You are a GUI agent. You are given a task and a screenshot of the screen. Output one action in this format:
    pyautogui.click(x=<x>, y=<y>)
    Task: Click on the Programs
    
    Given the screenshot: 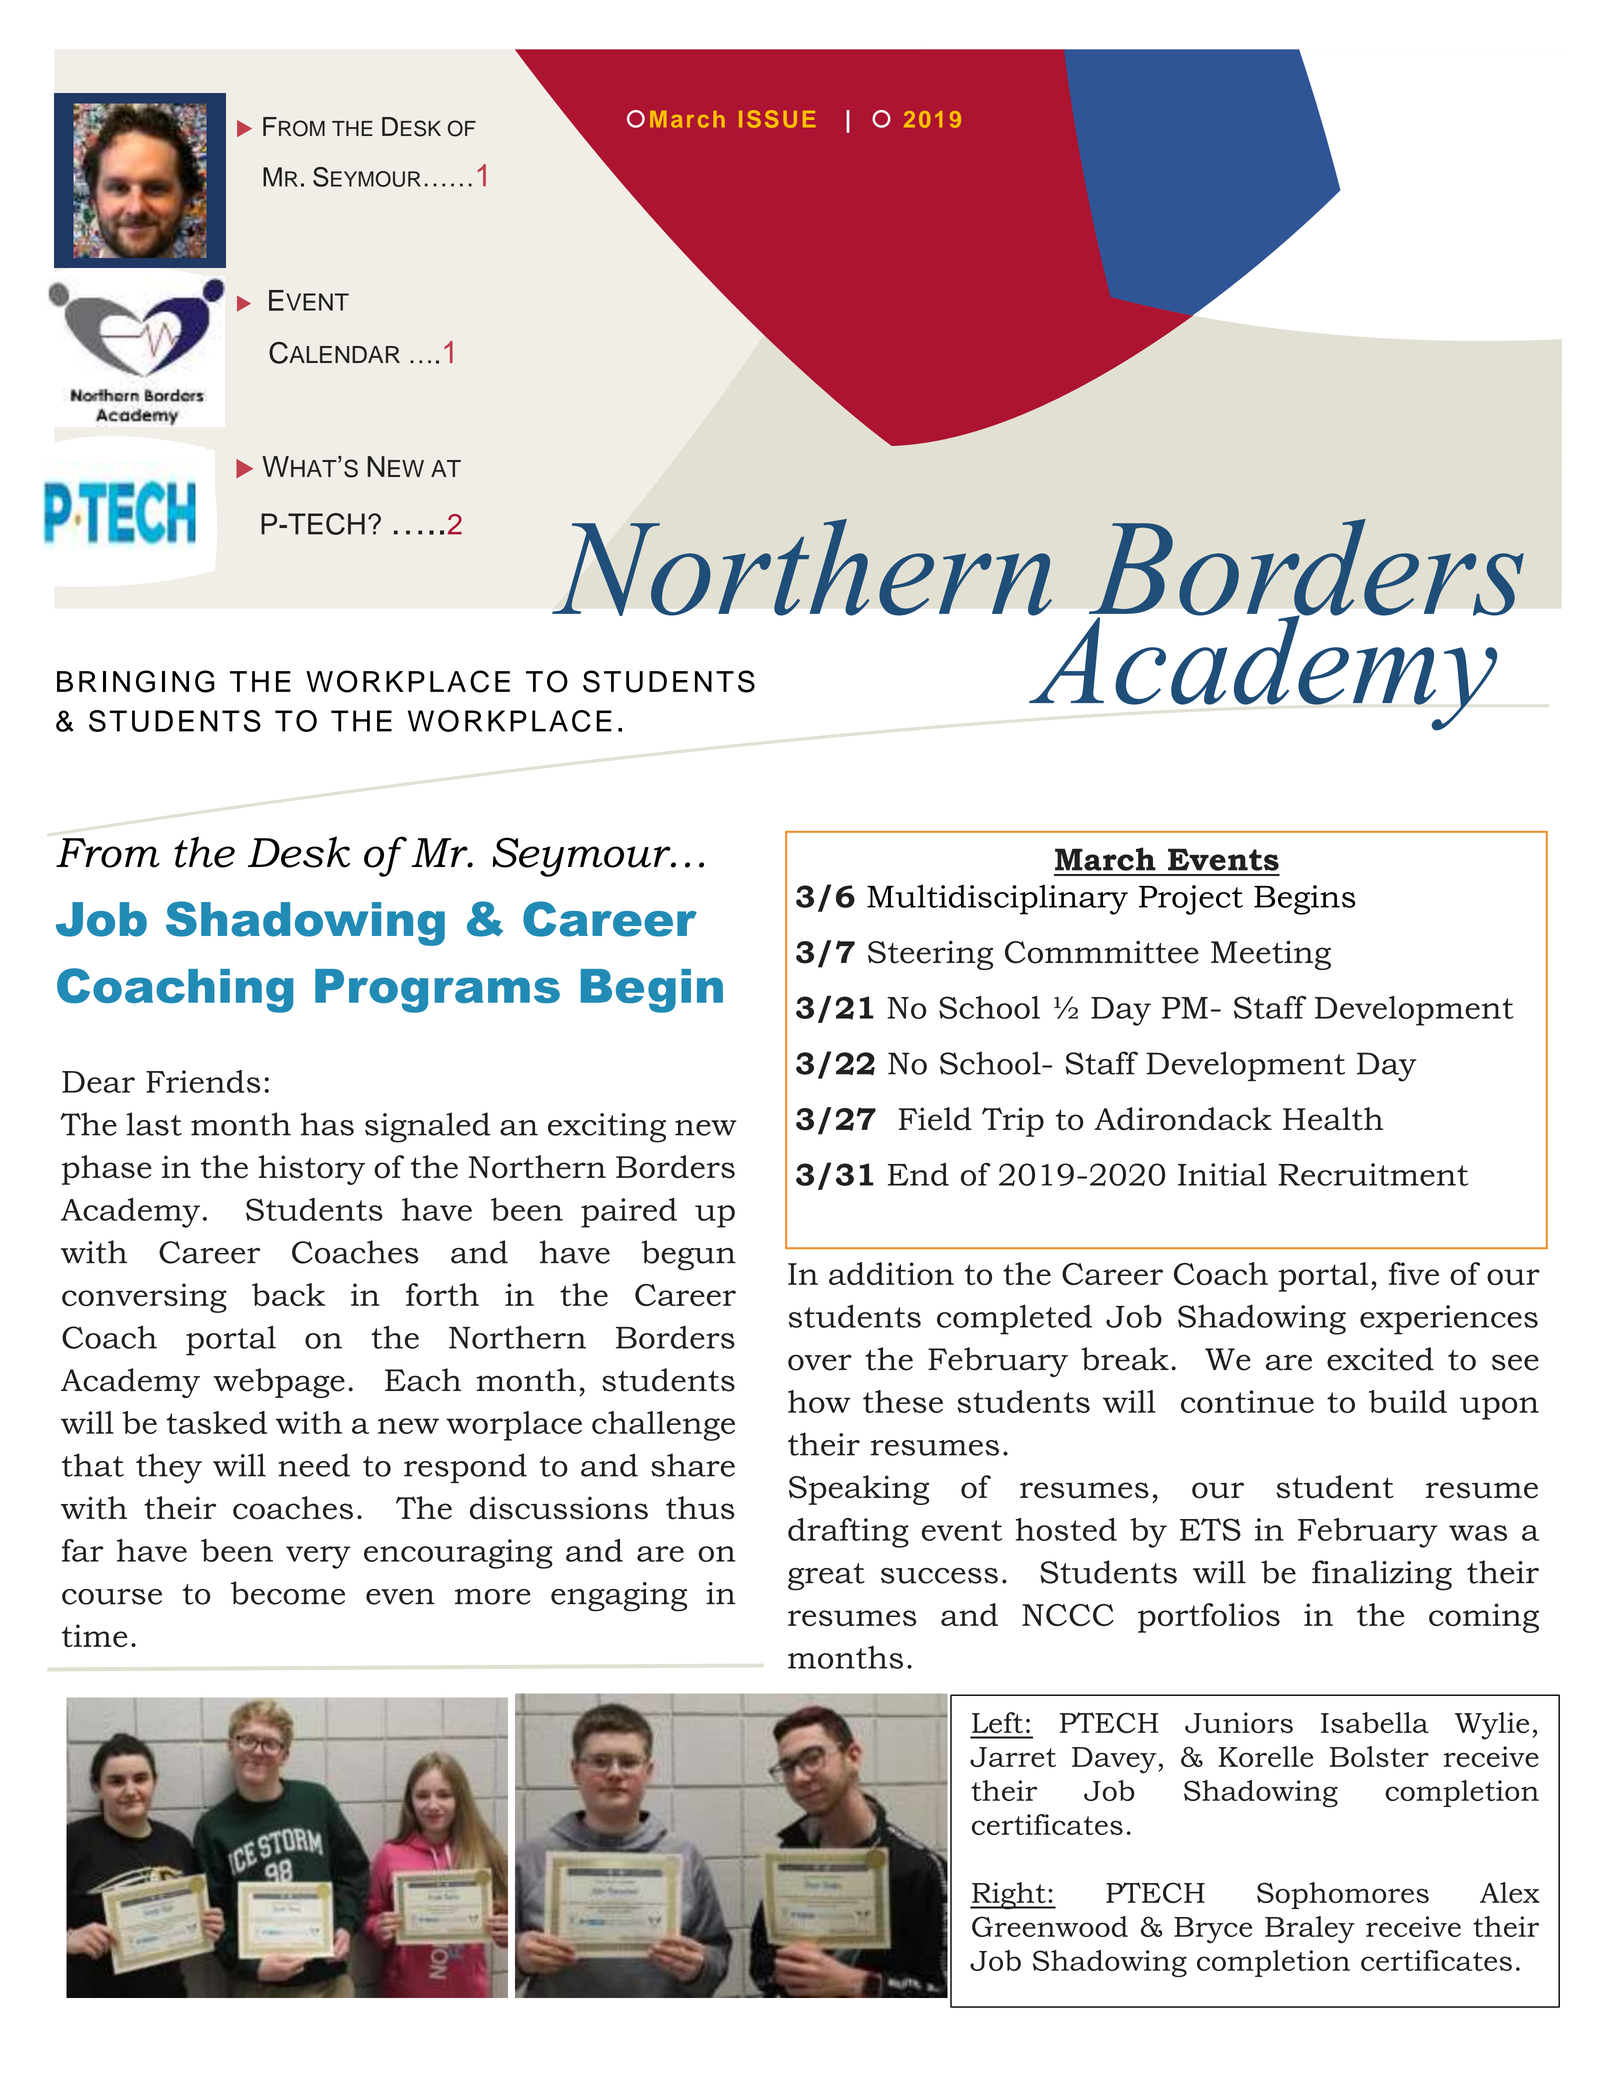 What is the action you would take?
    pyautogui.click(x=437, y=991)
